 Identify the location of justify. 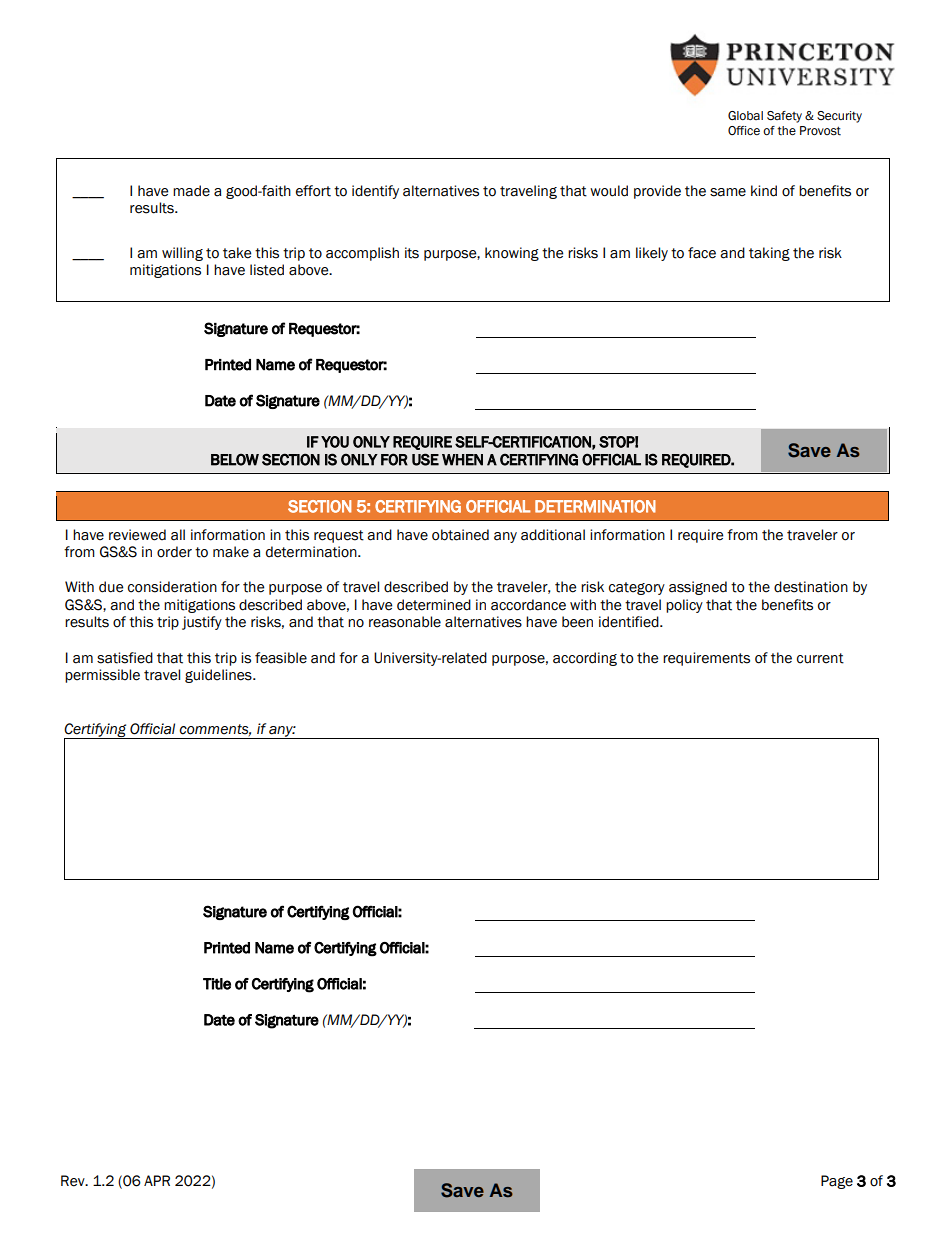
(202, 623).
